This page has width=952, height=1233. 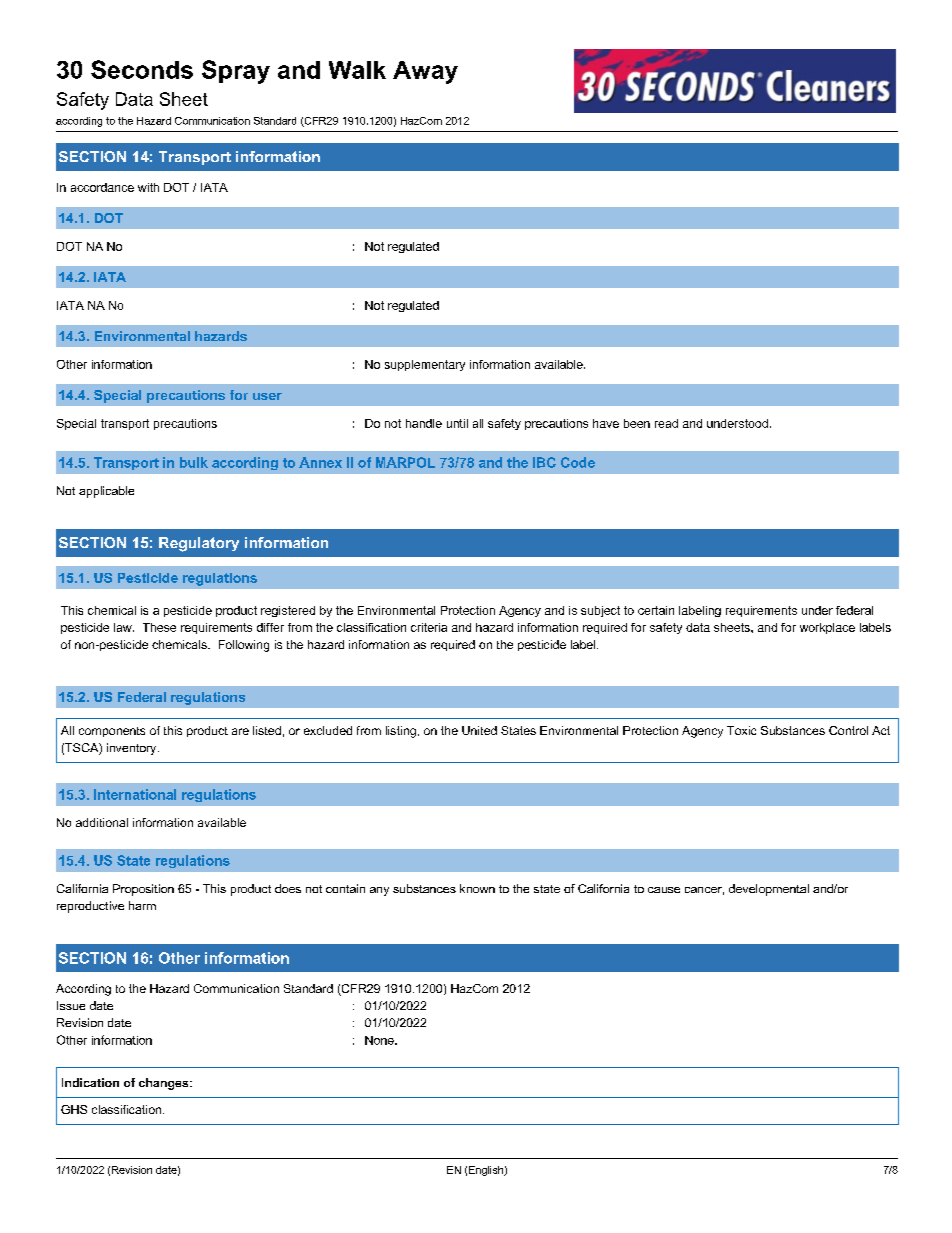 What do you see at coordinates (666, 423) in the page?
I see `read` at bounding box center [666, 423].
